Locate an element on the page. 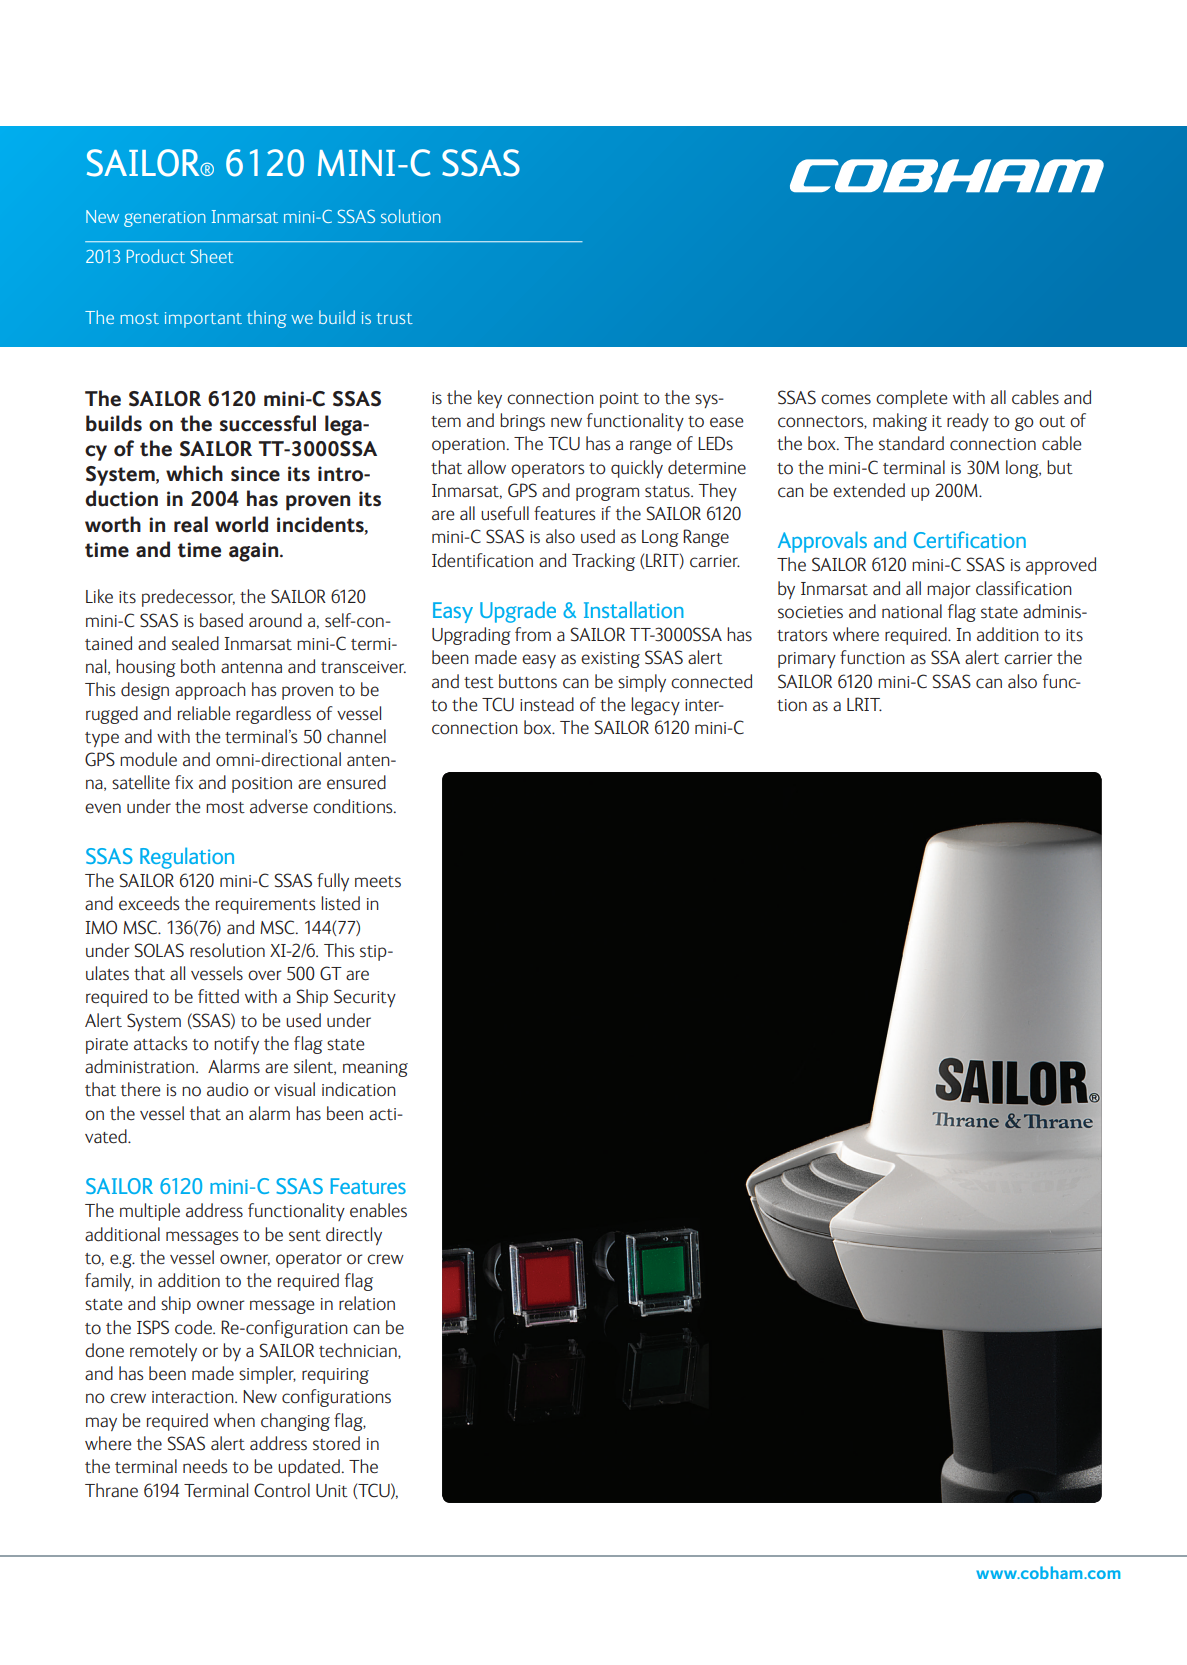 The height and width of the page is (1665, 1187). major is located at coordinates (948, 591).
